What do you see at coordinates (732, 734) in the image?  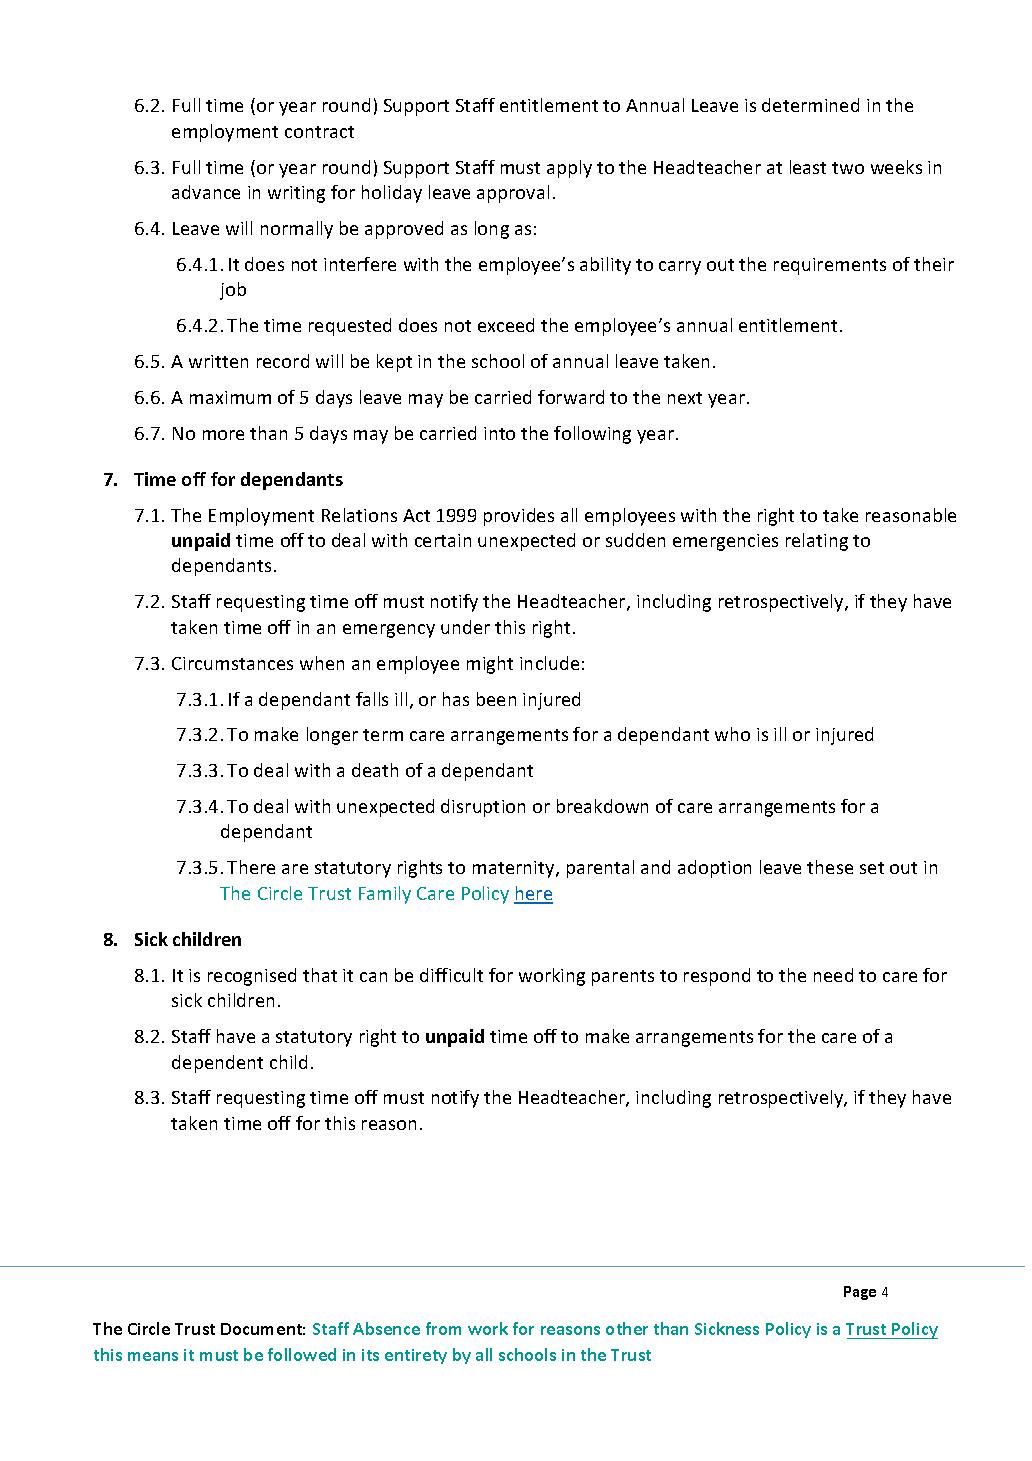 I see `who` at bounding box center [732, 734].
